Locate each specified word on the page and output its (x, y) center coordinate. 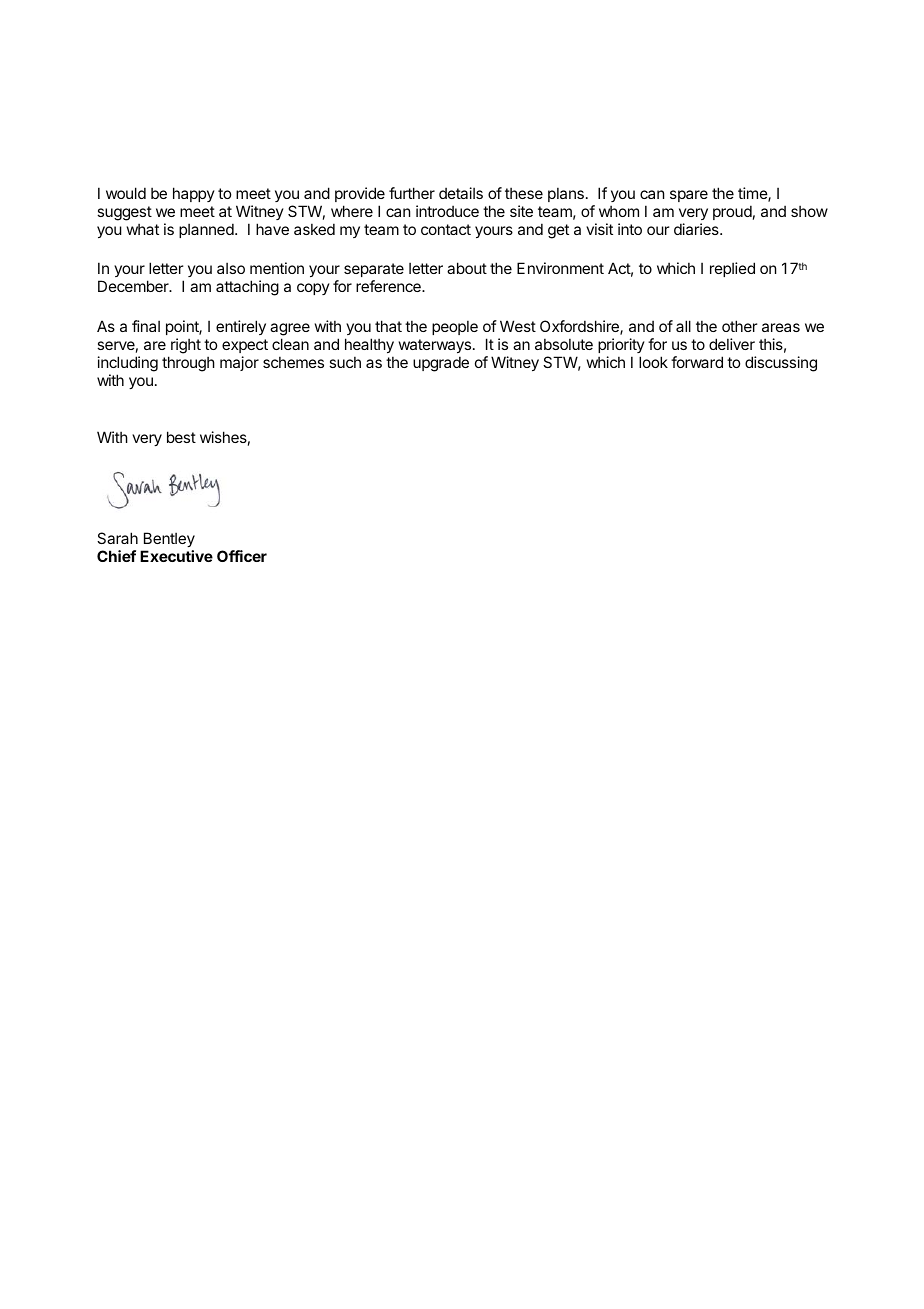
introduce (447, 211)
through (188, 364)
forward (697, 362)
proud (732, 212)
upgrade (441, 364)
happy (194, 194)
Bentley (168, 541)
